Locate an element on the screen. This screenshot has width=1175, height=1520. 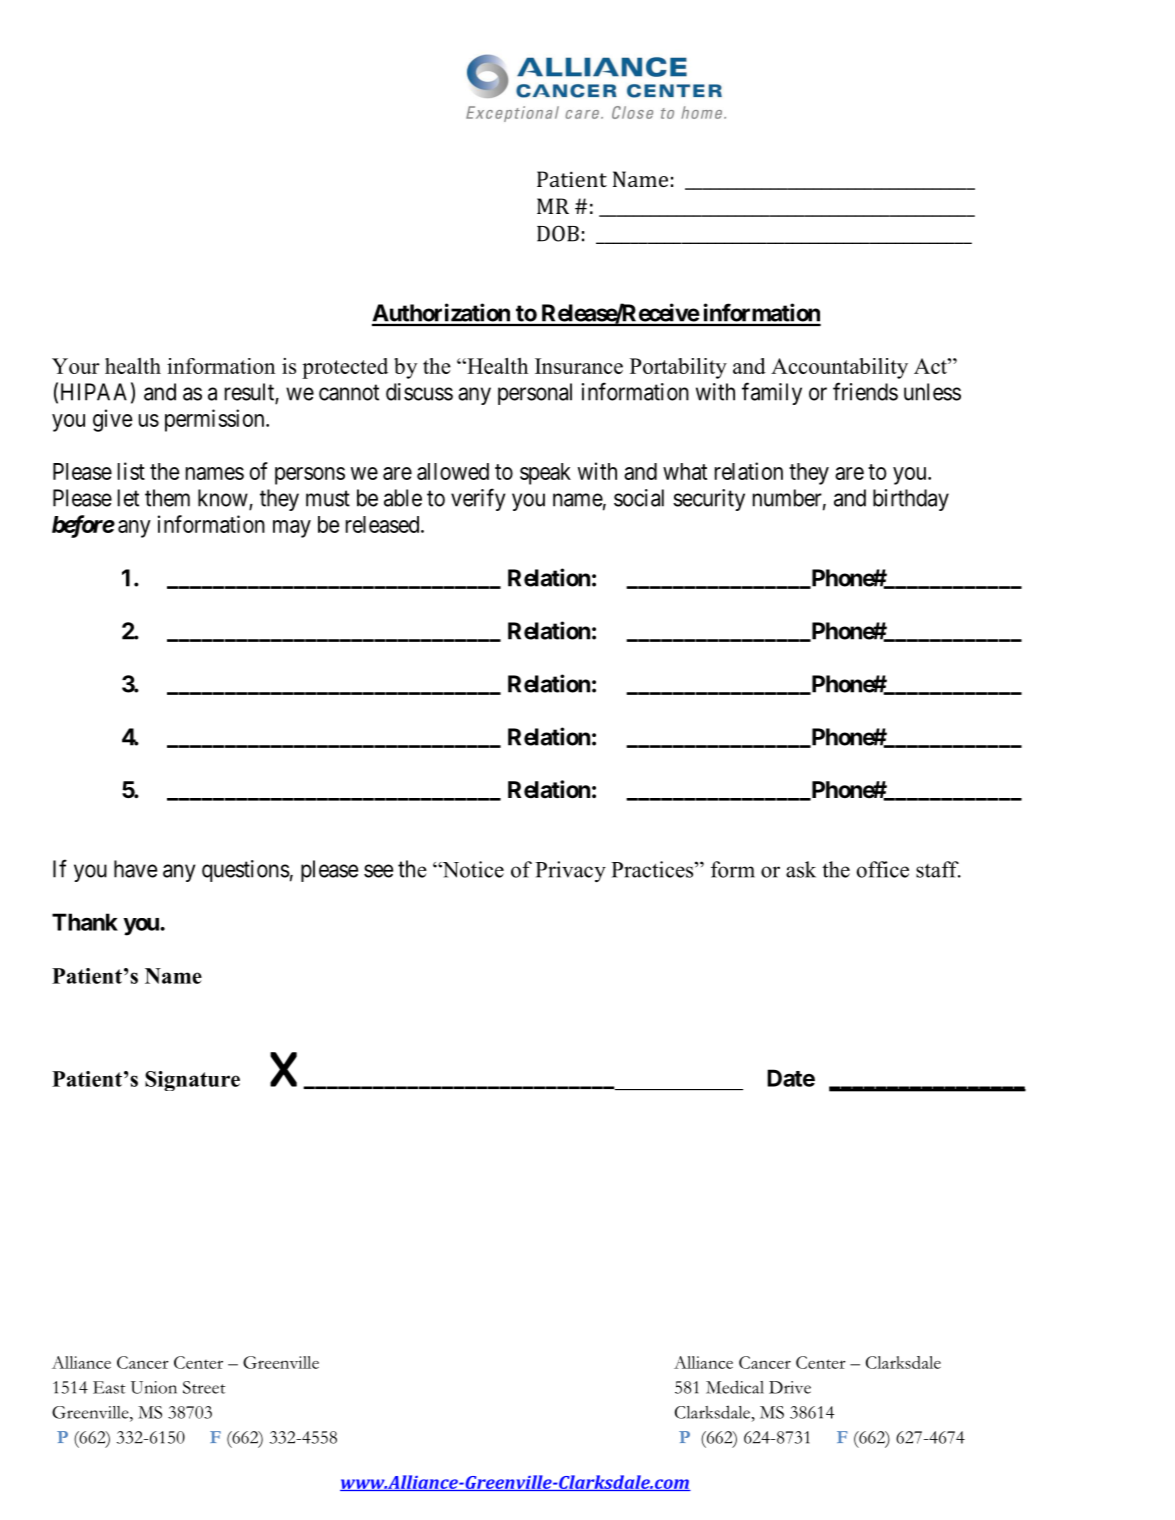
DOB is located at coordinates (558, 233).
